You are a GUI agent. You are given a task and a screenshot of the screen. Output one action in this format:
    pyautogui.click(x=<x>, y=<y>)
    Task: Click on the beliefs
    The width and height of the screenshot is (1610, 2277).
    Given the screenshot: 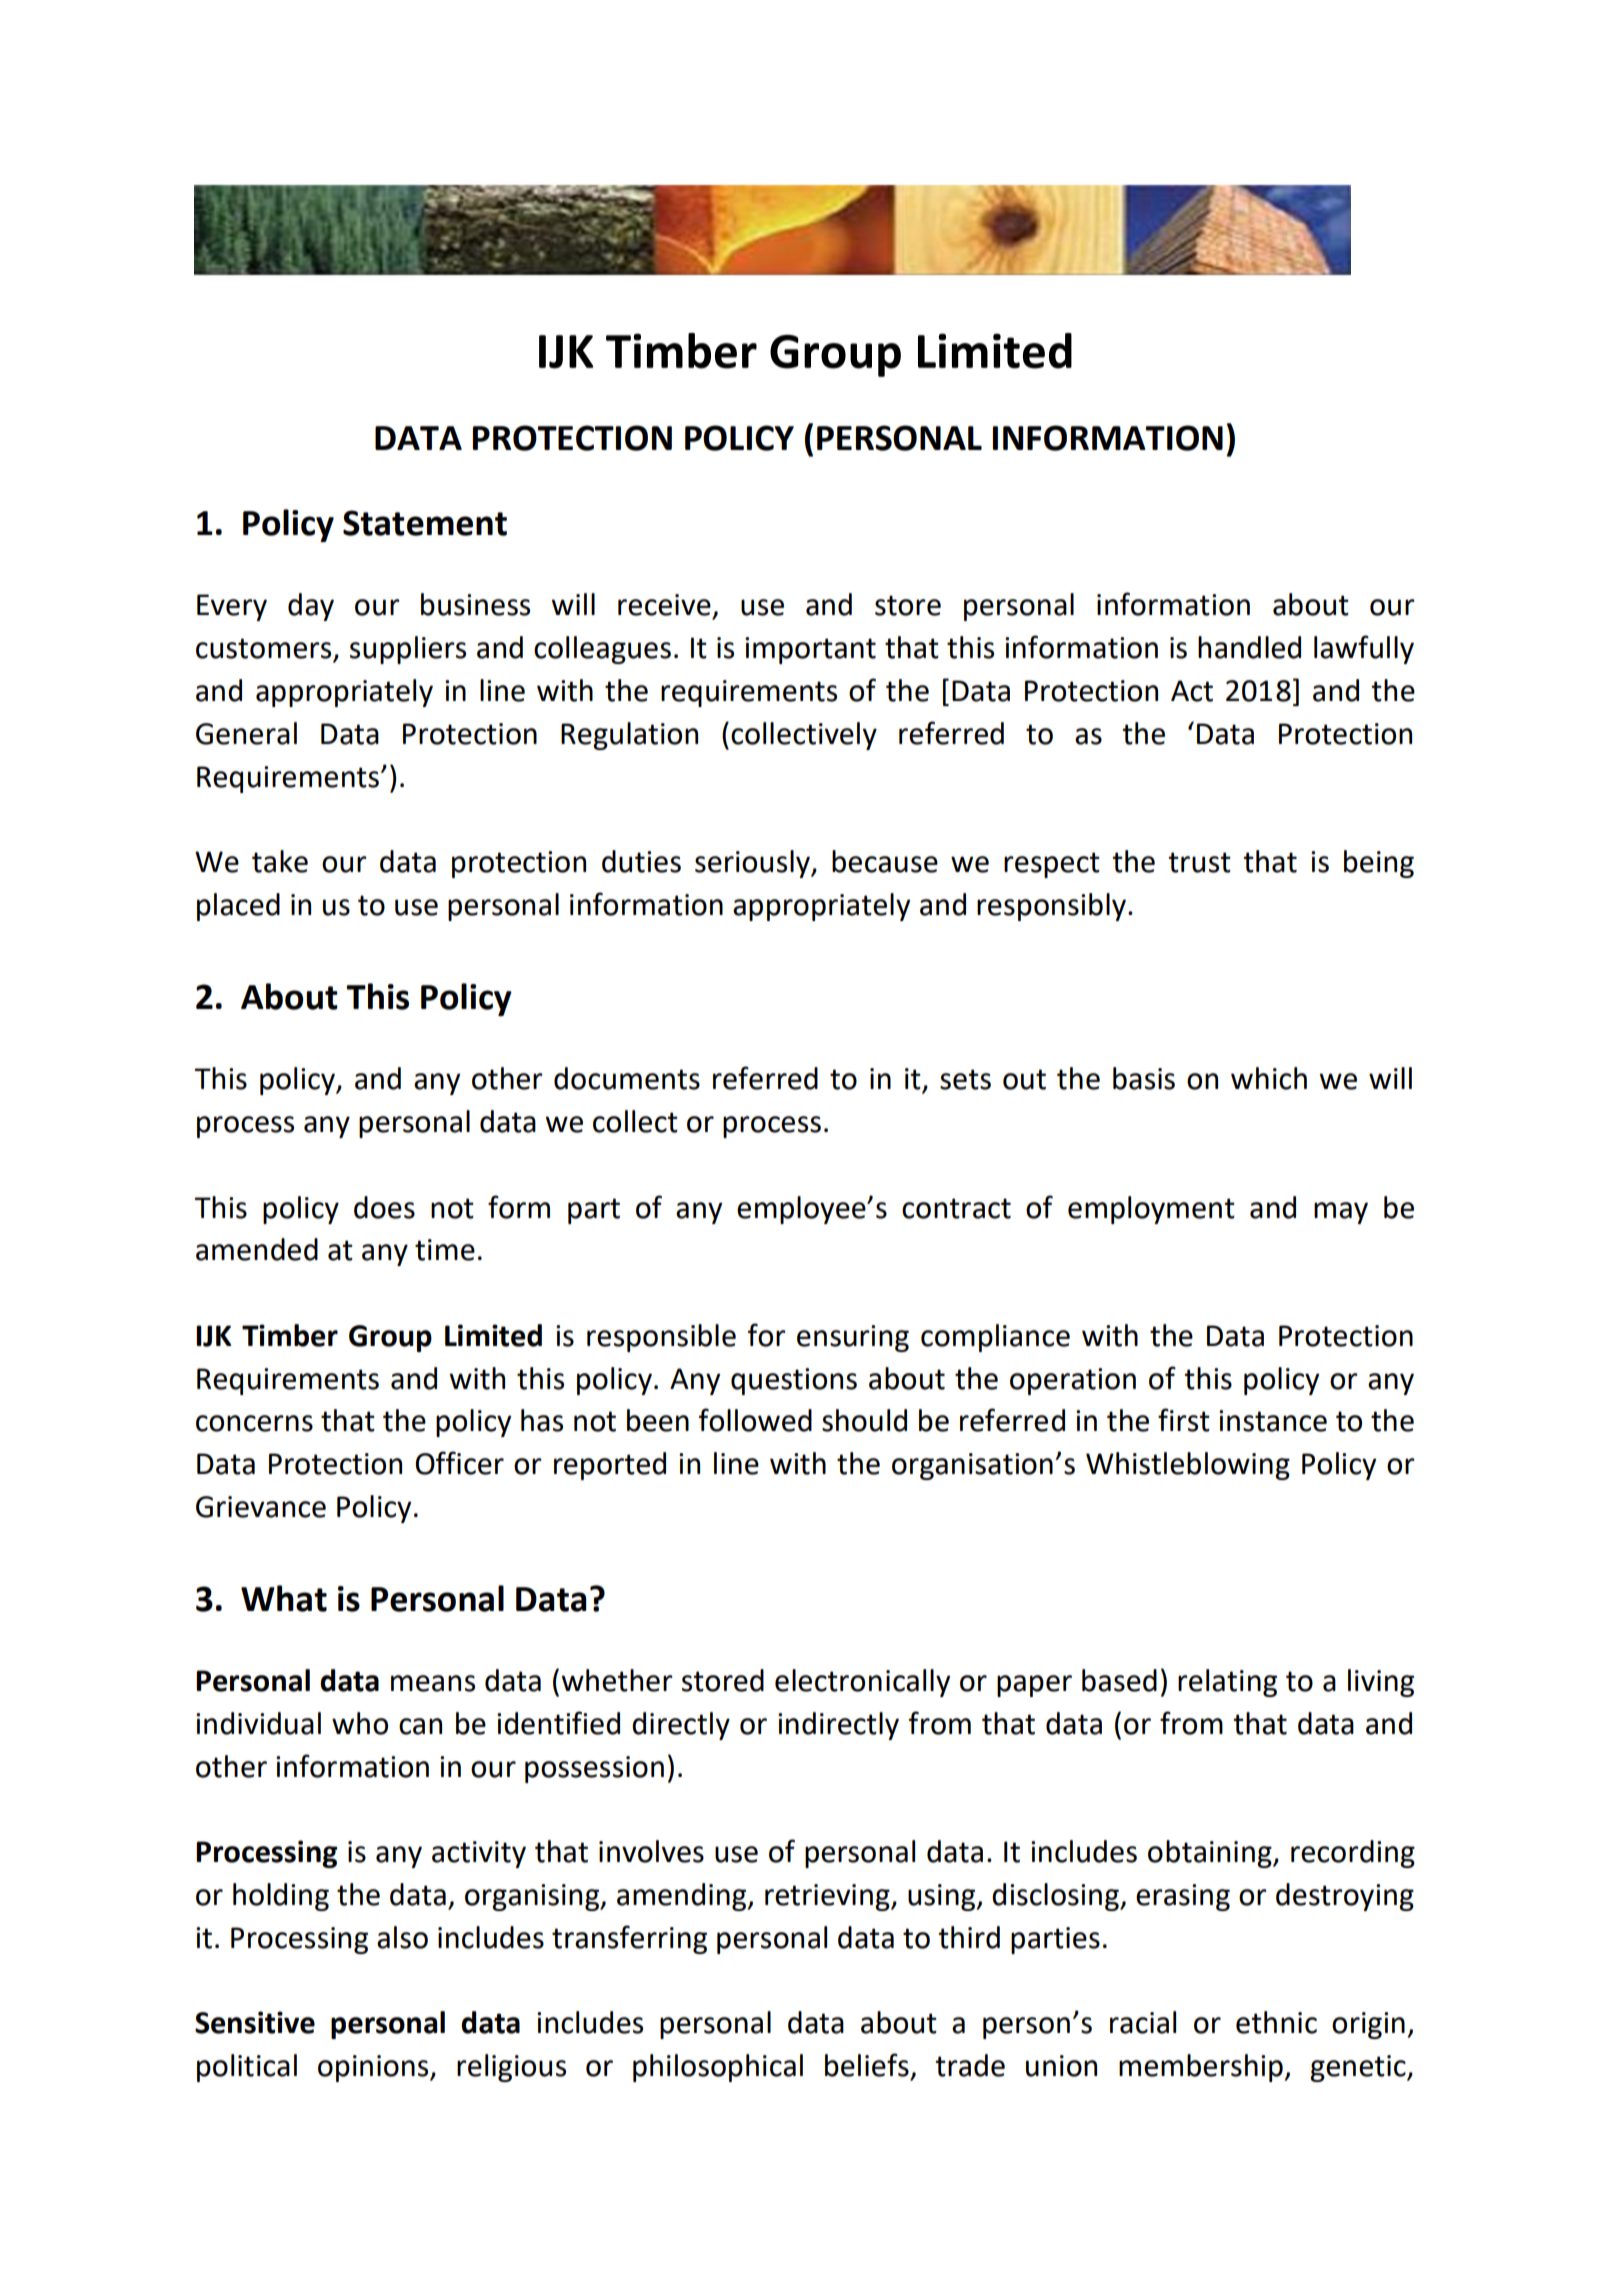 What is the action you would take?
    pyautogui.click(x=867, y=2065)
